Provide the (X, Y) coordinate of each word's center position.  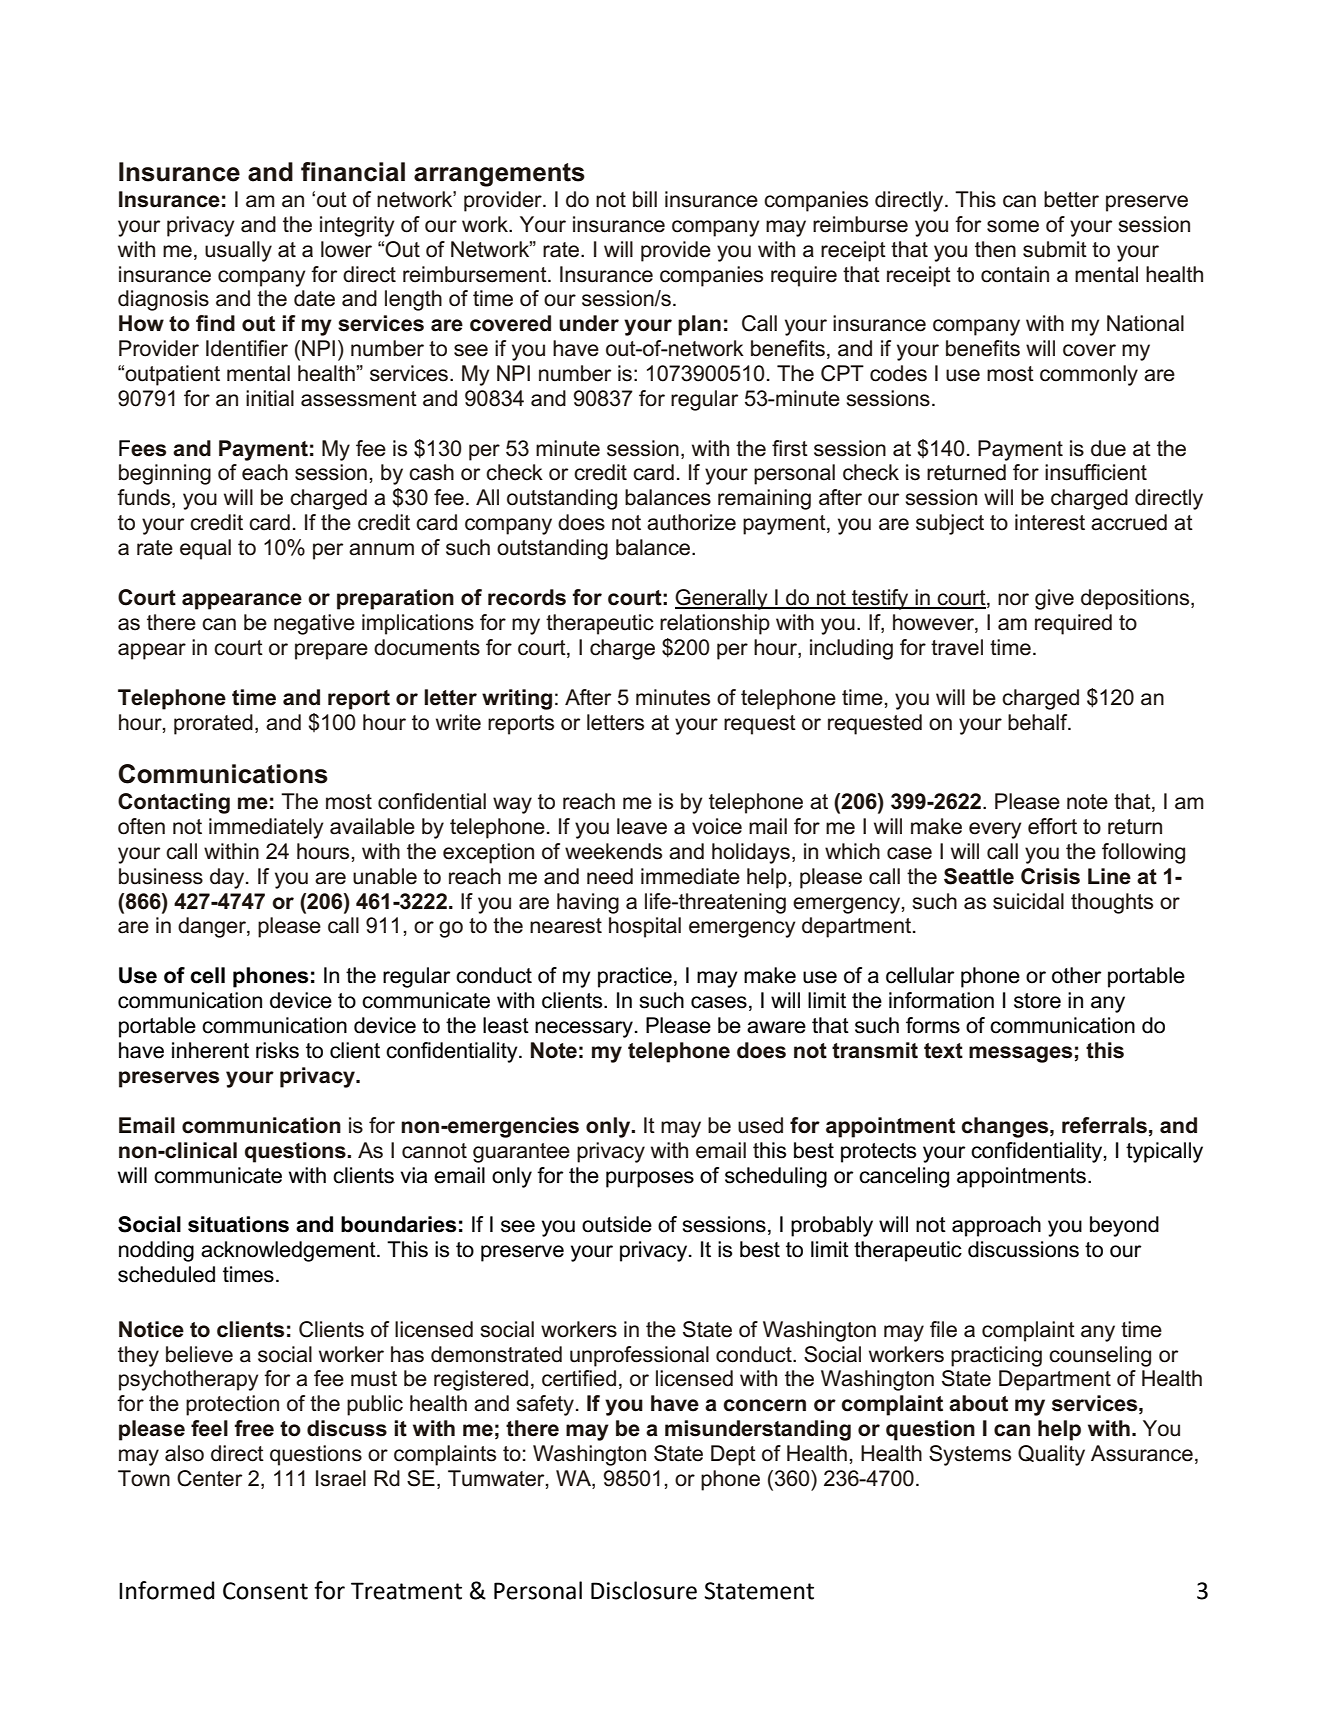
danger (213, 927)
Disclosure (644, 1590)
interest (1050, 522)
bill (645, 199)
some (1013, 226)
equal (205, 549)
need (610, 876)
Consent (265, 1591)
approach (996, 1226)
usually (238, 251)
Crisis (1050, 876)
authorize (691, 522)
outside (617, 1224)
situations (238, 1224)
